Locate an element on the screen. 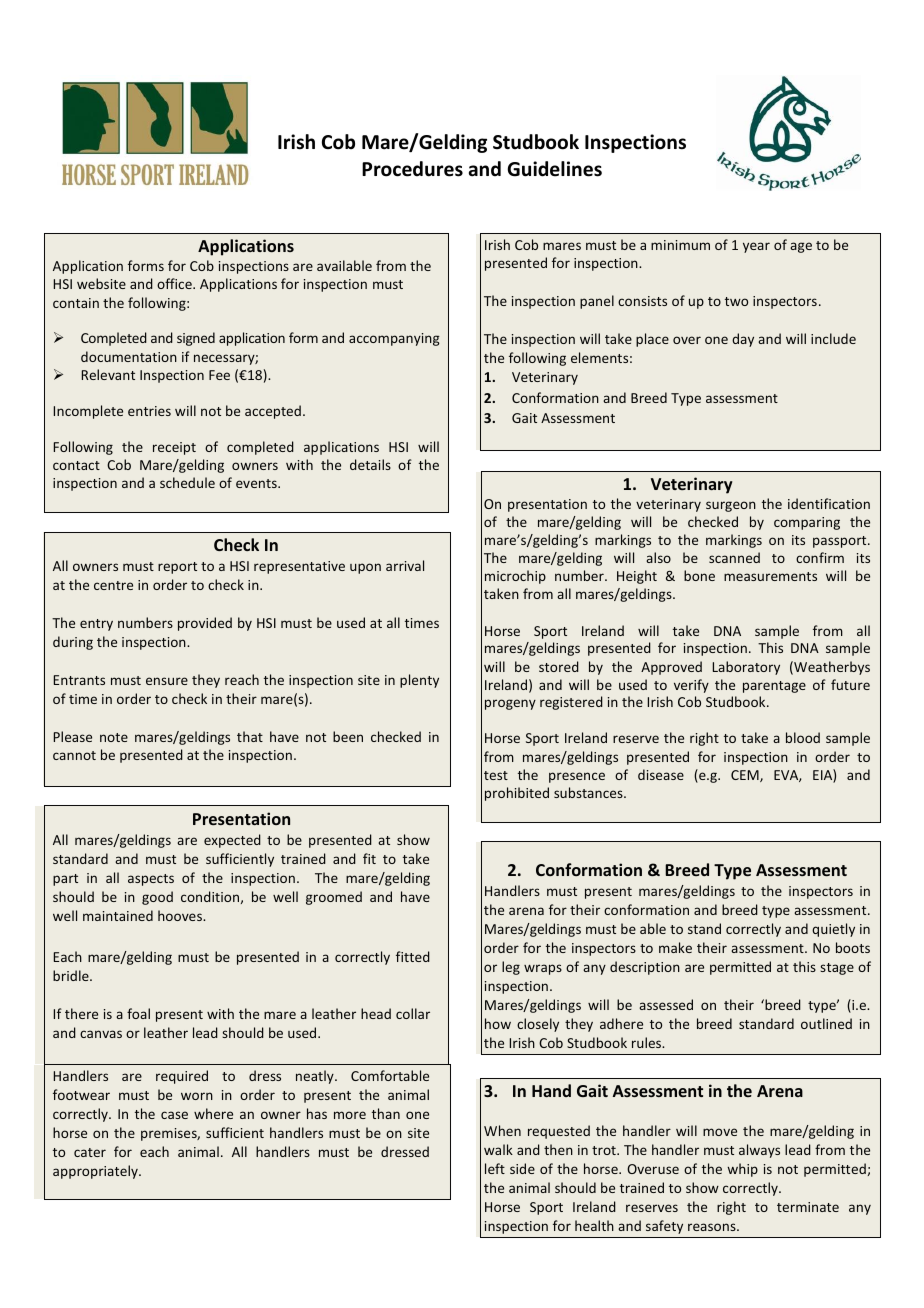 The width and height of the screenshot is (924, 1308). surgeon is located at coordinates (731, 506).
